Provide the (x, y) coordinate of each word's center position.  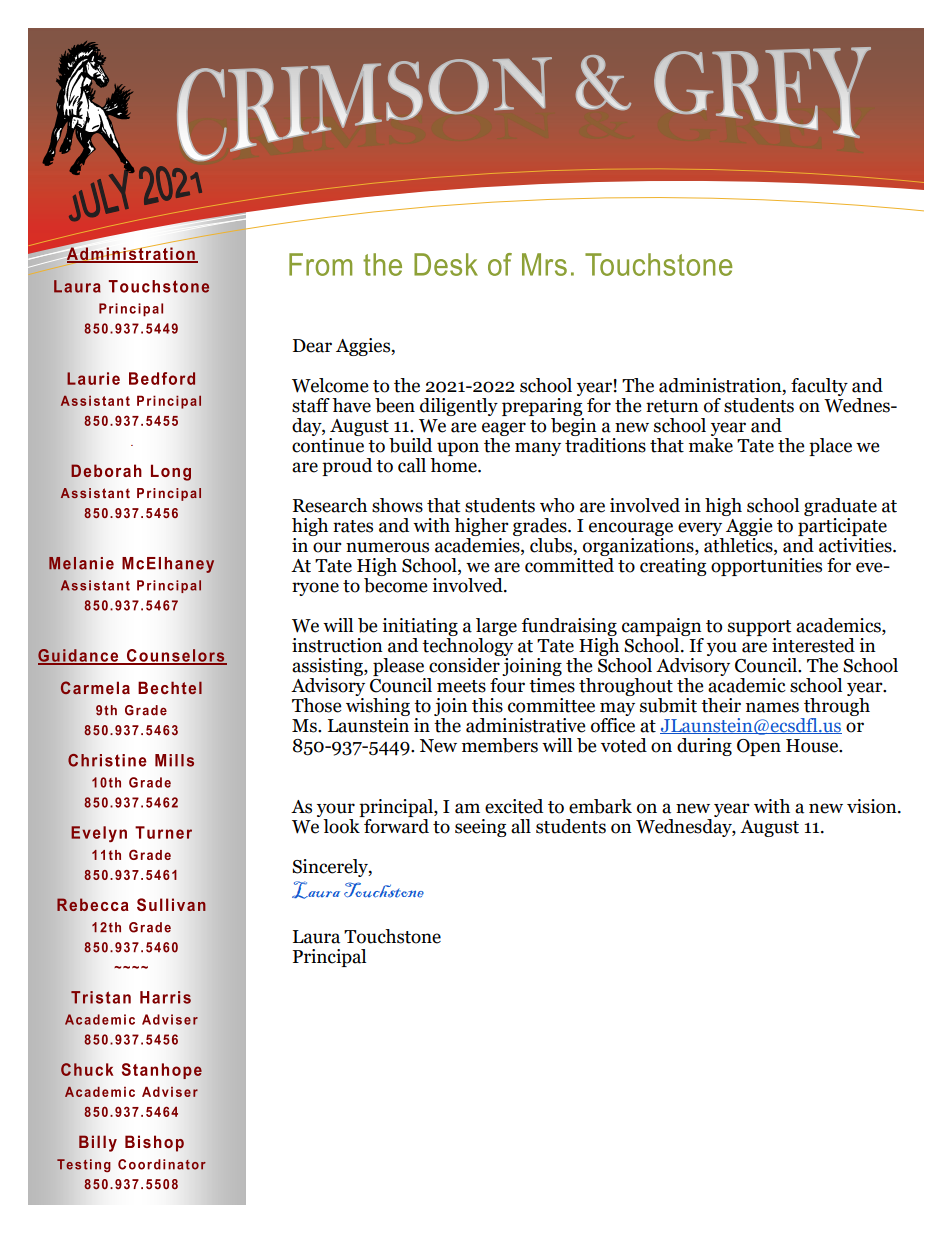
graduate (840, 507)
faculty (819, 387)
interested (813, 645)
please (398, 667)
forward (396, 826)
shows (397, 505)
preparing (542, 405)
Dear (312, 346)
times (552, 684)
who (557, 505)
